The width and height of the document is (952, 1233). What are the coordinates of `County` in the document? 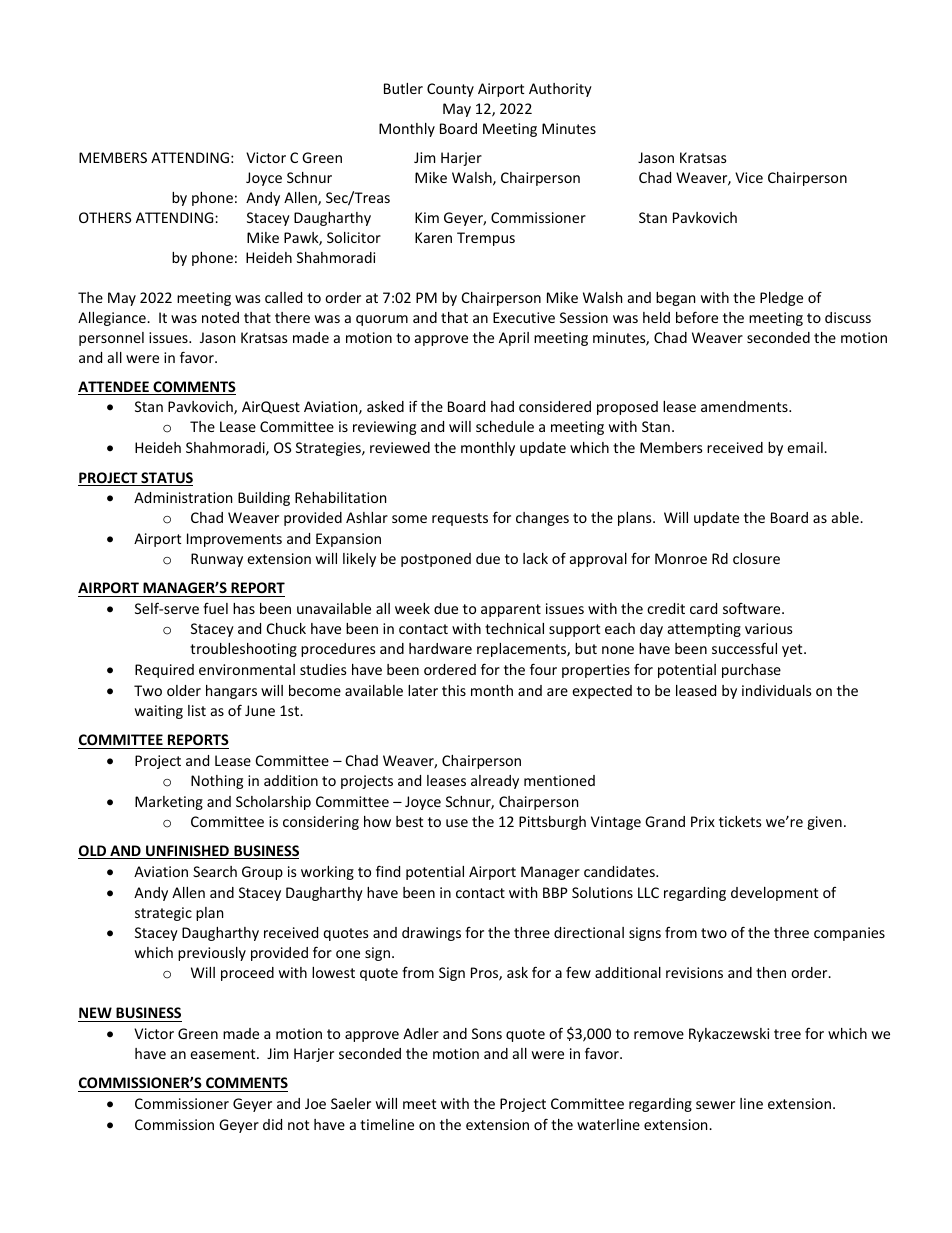 It's located at (450, 90).
